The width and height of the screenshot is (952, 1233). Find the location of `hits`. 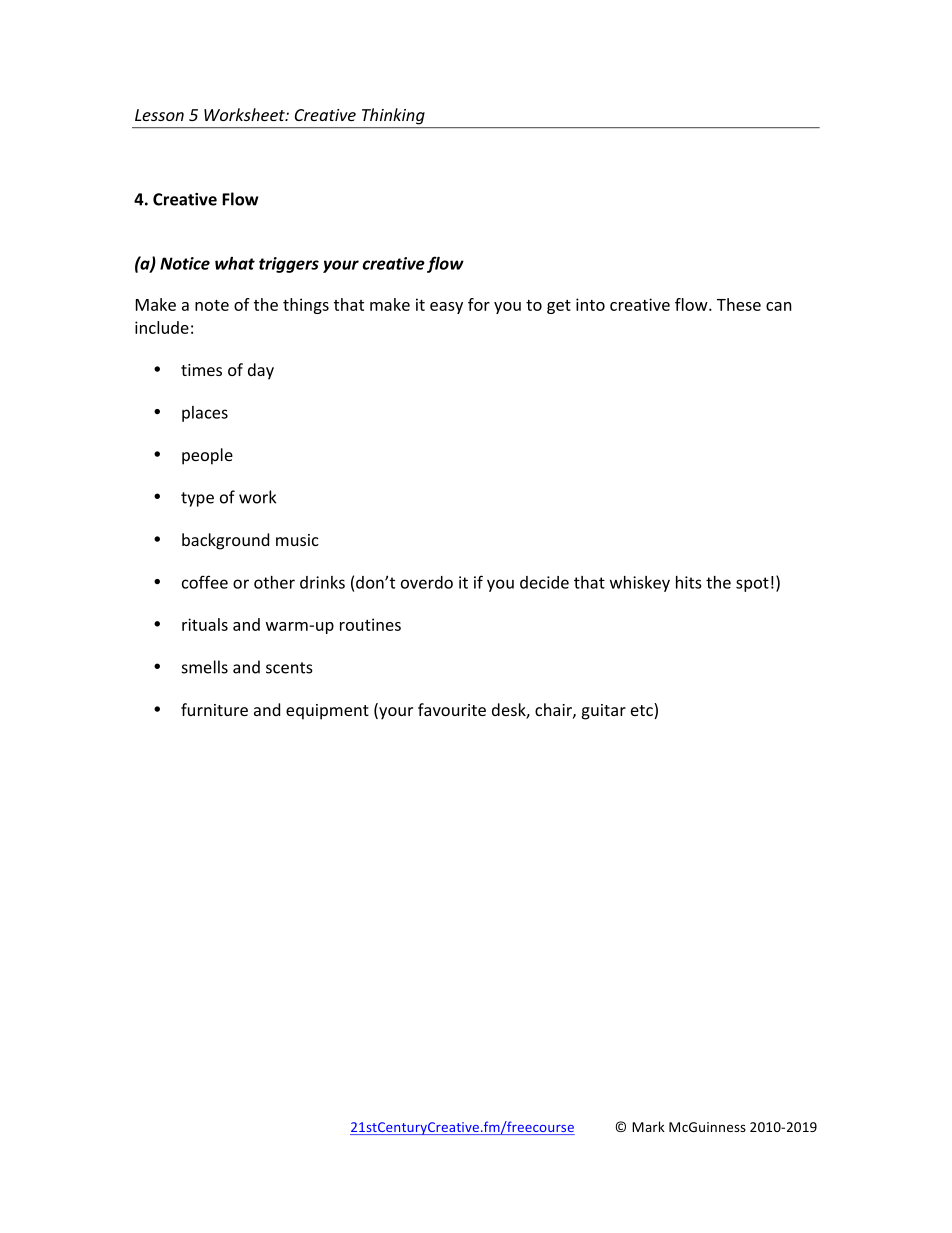

hits is located at coordinates (689, 582).
